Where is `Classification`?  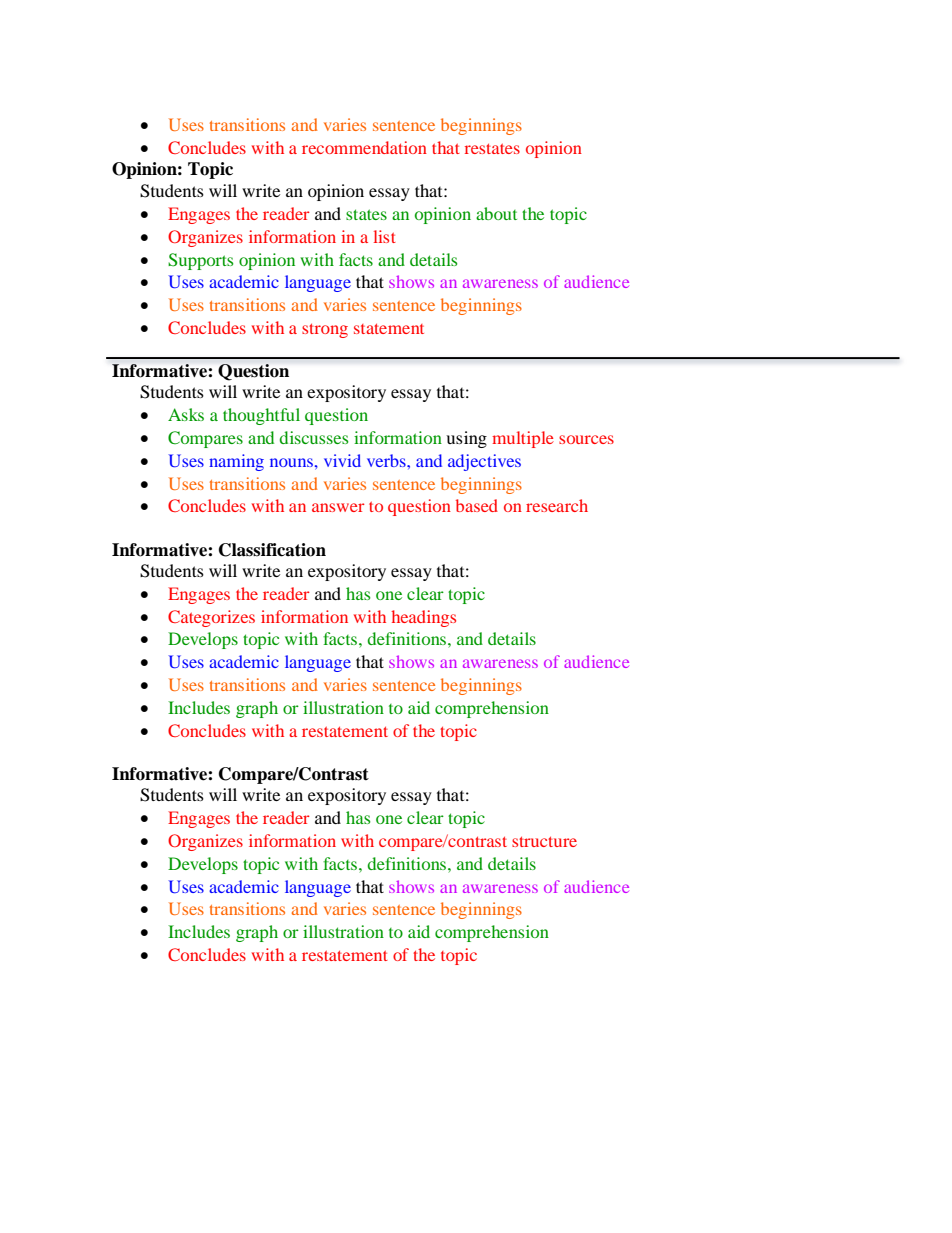 Classification is located at coordinates (272, 550).
